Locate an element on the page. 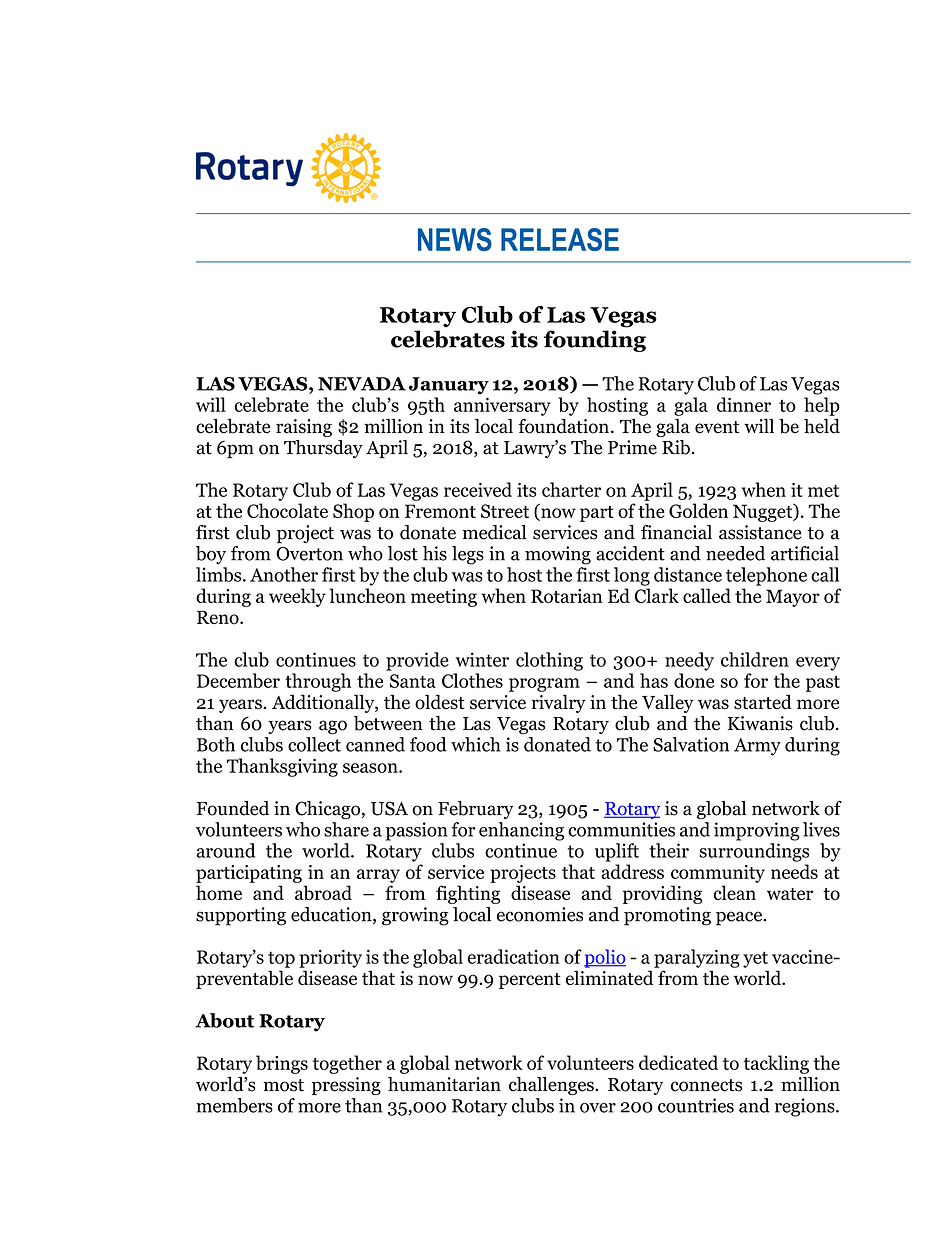 This document has width=952, height=1233. NEWS is located at coordinates (455, 239).
